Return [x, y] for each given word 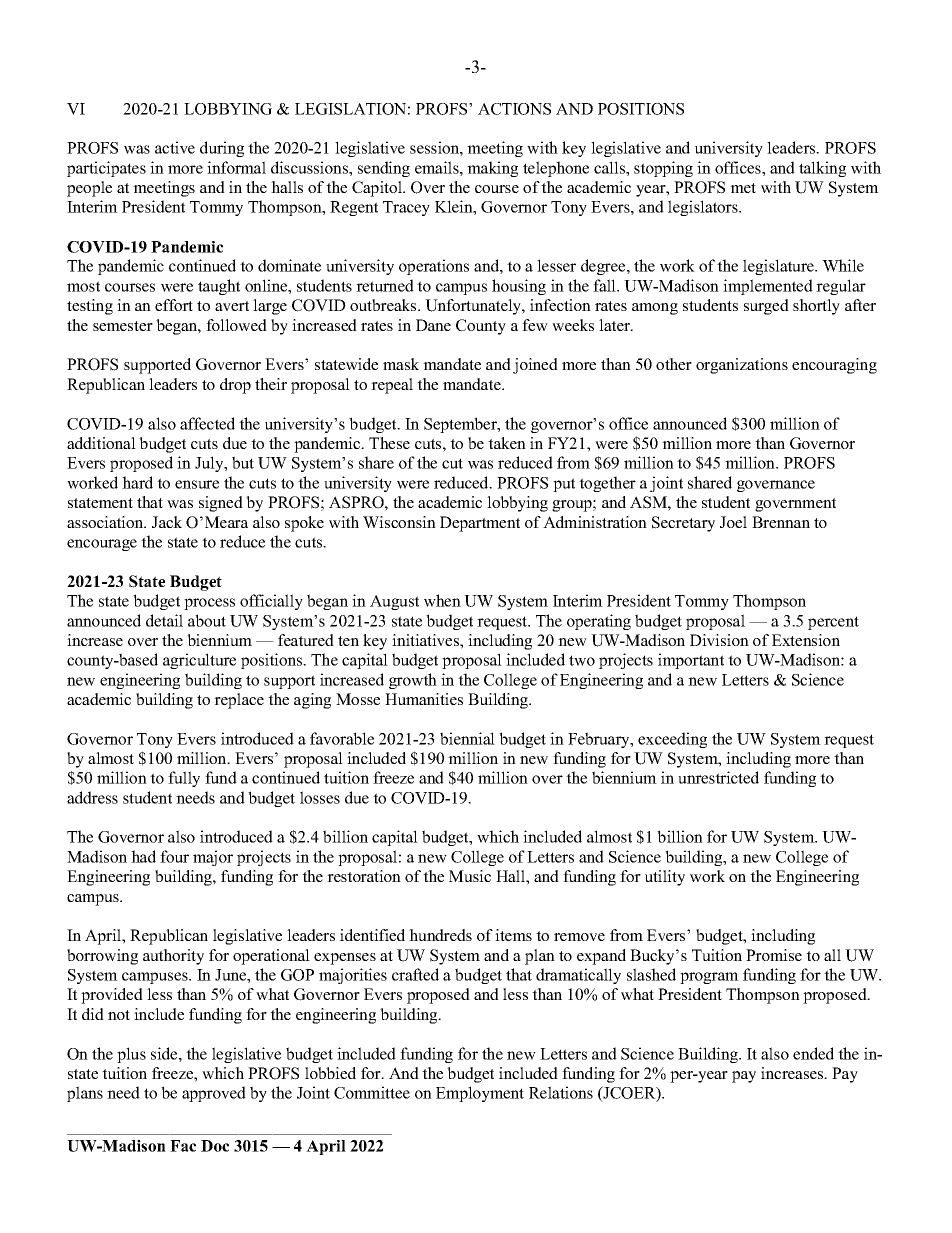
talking [822, 169]
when [442, 600]
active [175, 147]
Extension [806, 640]
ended [813, 1053]
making [492, 169]
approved [214, 1094]
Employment [480, 1094]
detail [164, 620]
